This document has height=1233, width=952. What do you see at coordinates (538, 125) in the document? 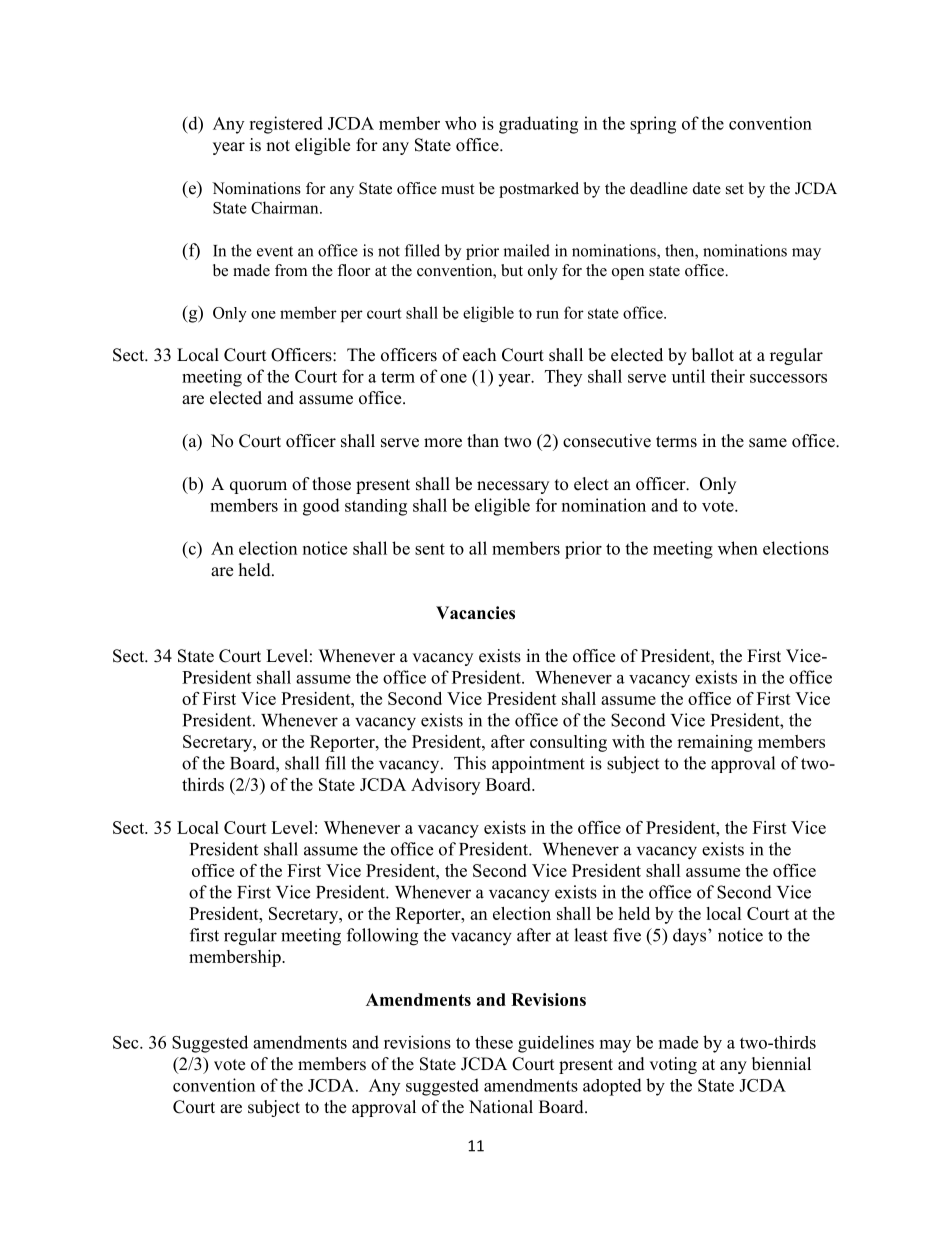
I see `graduating` at bounding box center [538, 125].
